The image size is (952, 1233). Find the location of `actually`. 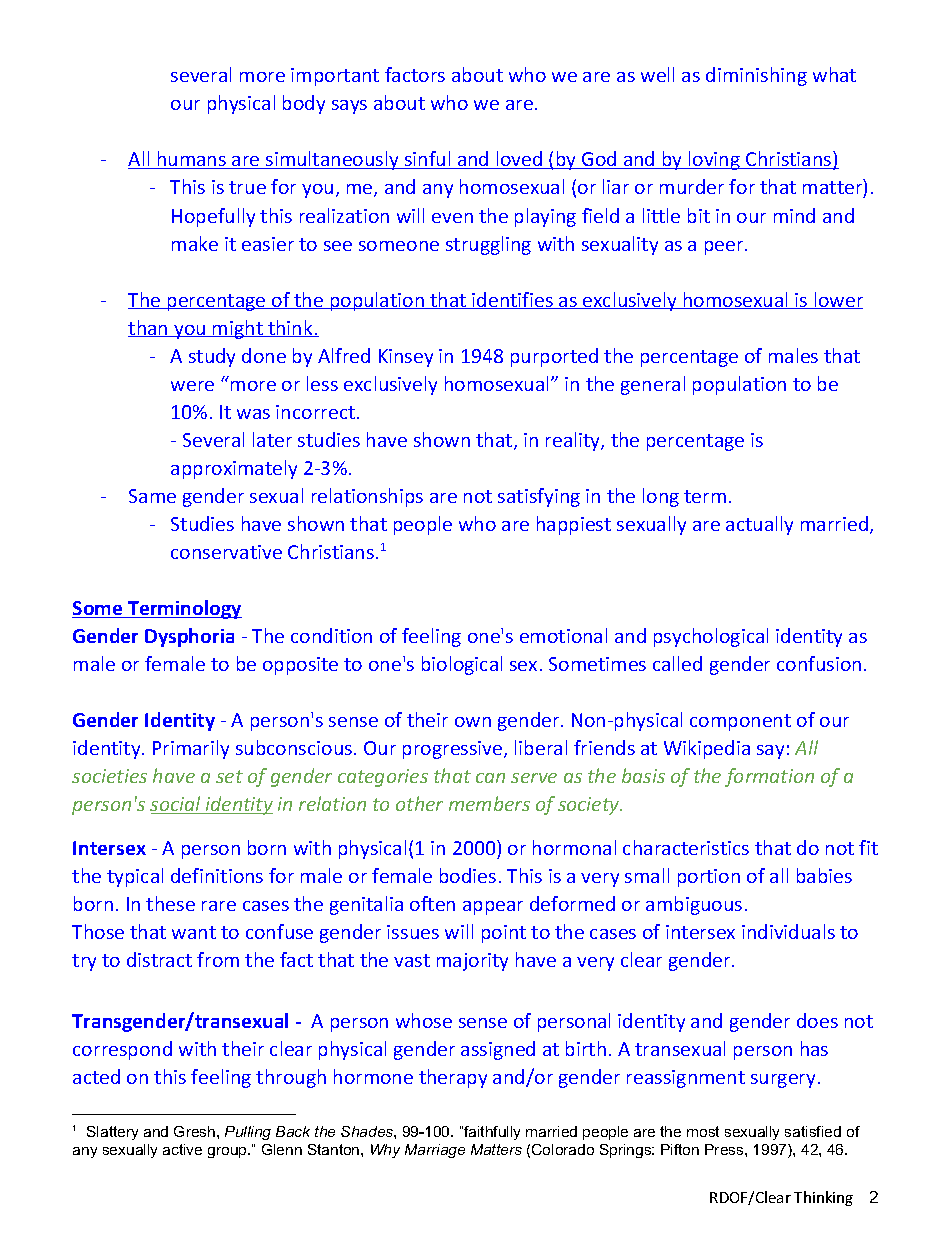

actually is located at coordinates (759, 525).
